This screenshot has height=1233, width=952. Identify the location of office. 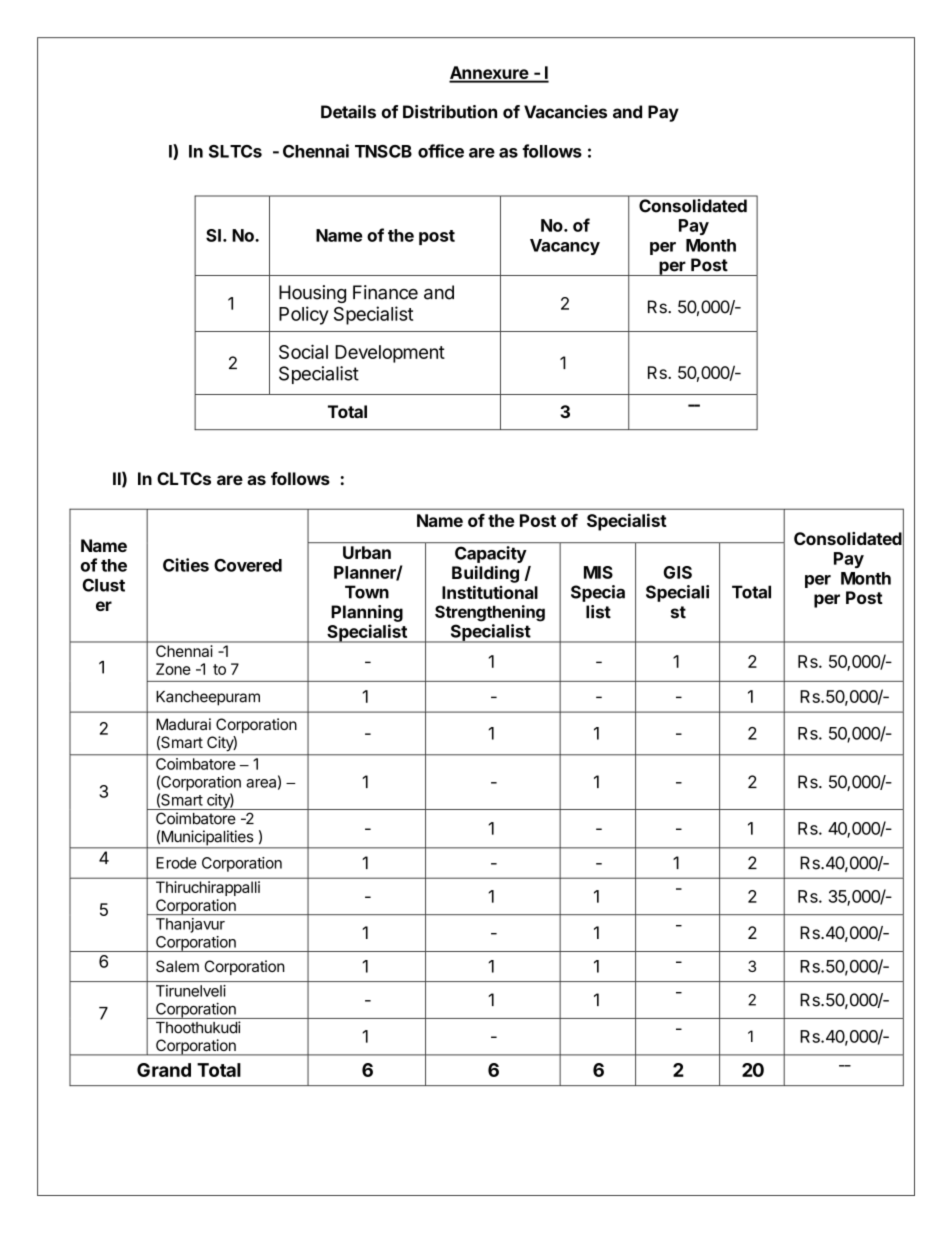
(441, 151).
